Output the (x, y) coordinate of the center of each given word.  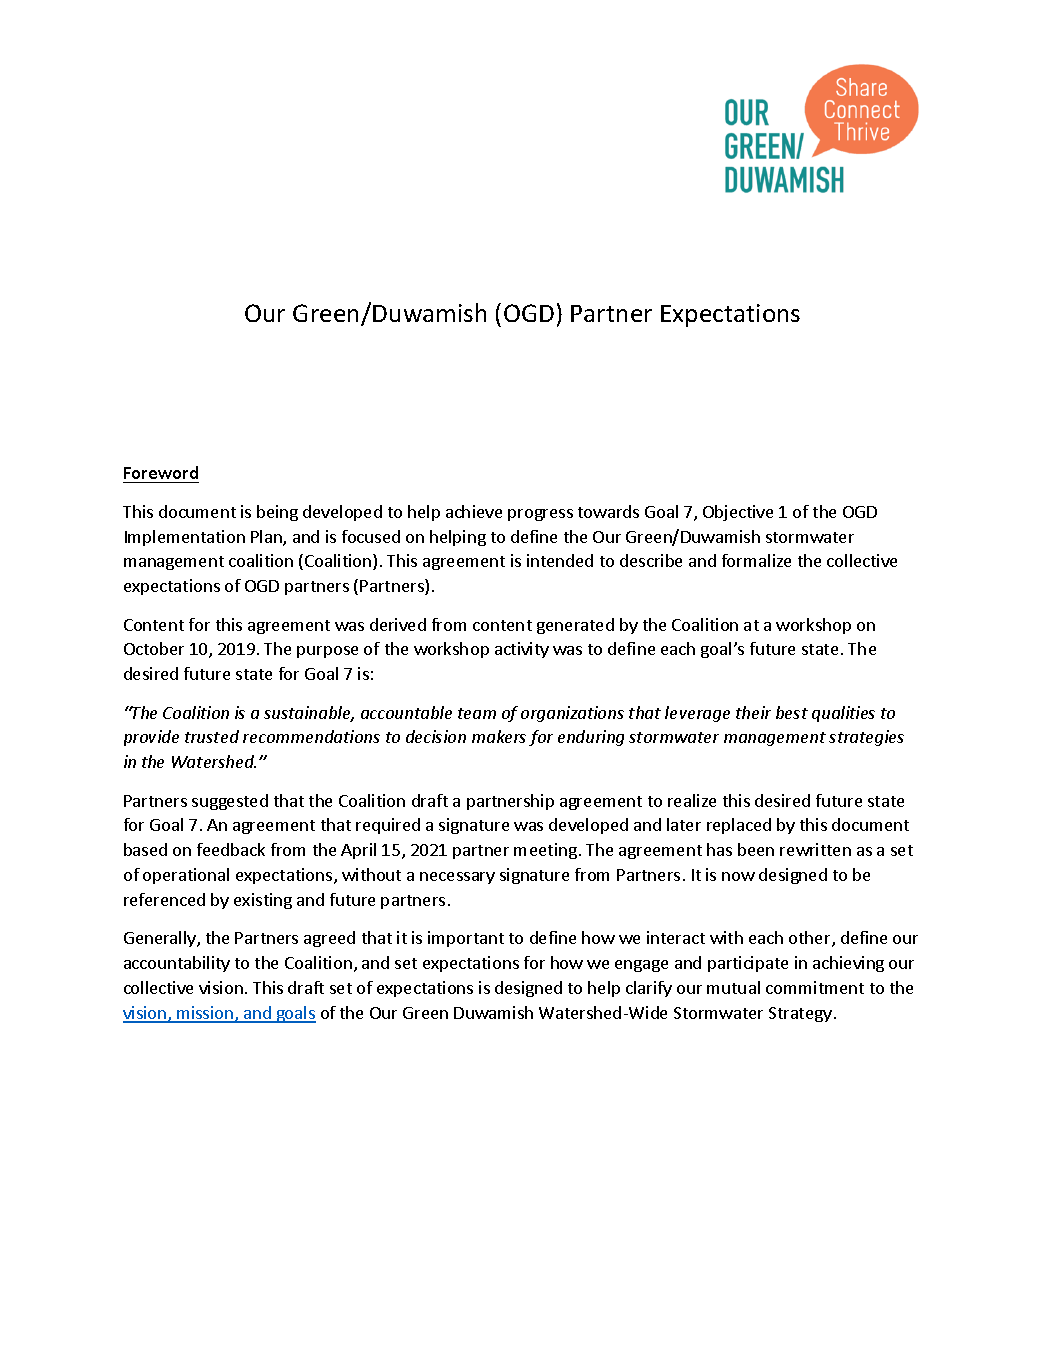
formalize (756, 560)
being (277, 513)
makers (499, 736)
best (792, 712)
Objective (738, 513)
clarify (649, 989)
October (154, 648)
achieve (474, 511)
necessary (457, 878)
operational (186, 876)
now (738, 876)
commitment (815, 987)
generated (575, 626)
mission (205, 1014)
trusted (212, 736)
